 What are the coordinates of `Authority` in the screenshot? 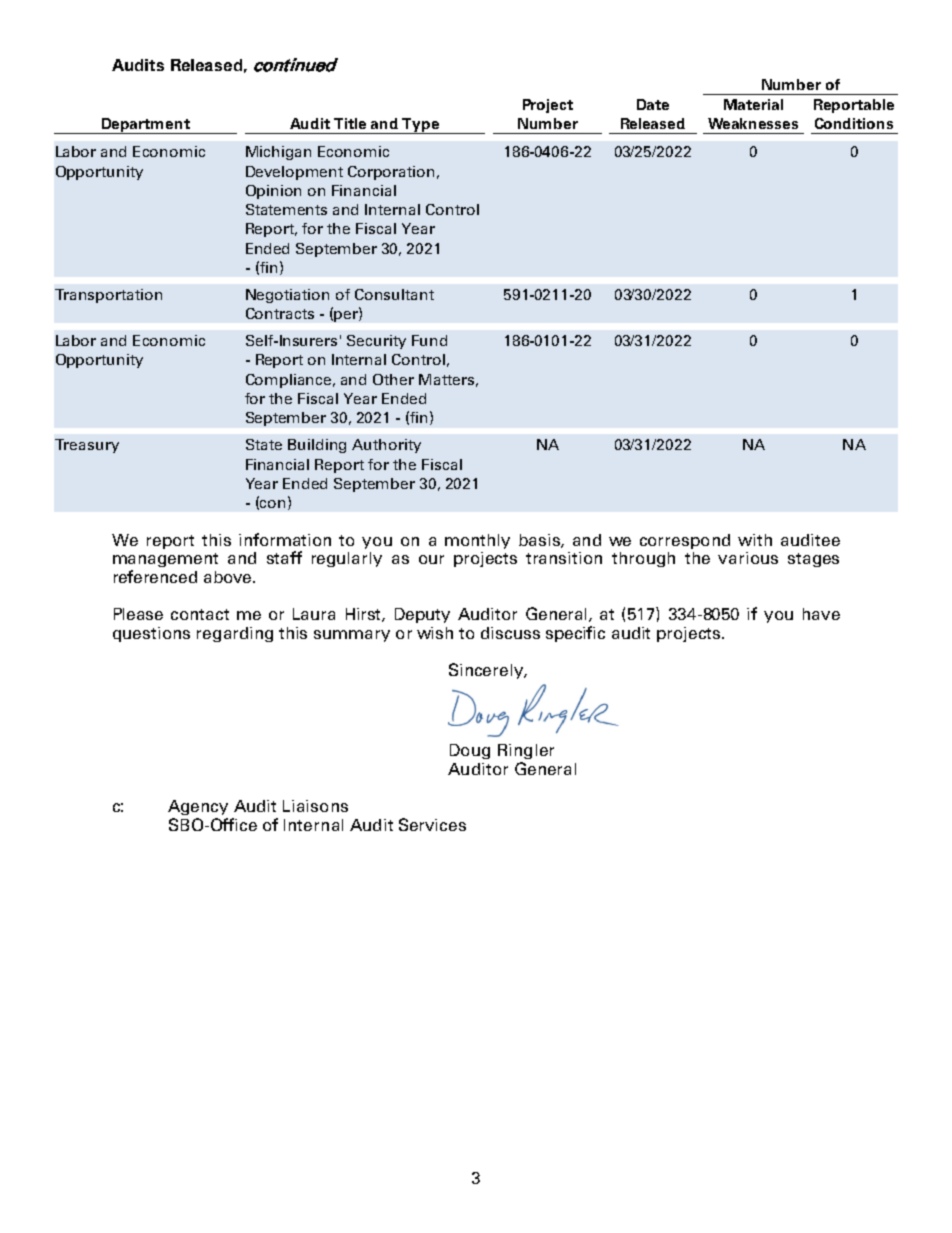 It's located at (386, 446).
